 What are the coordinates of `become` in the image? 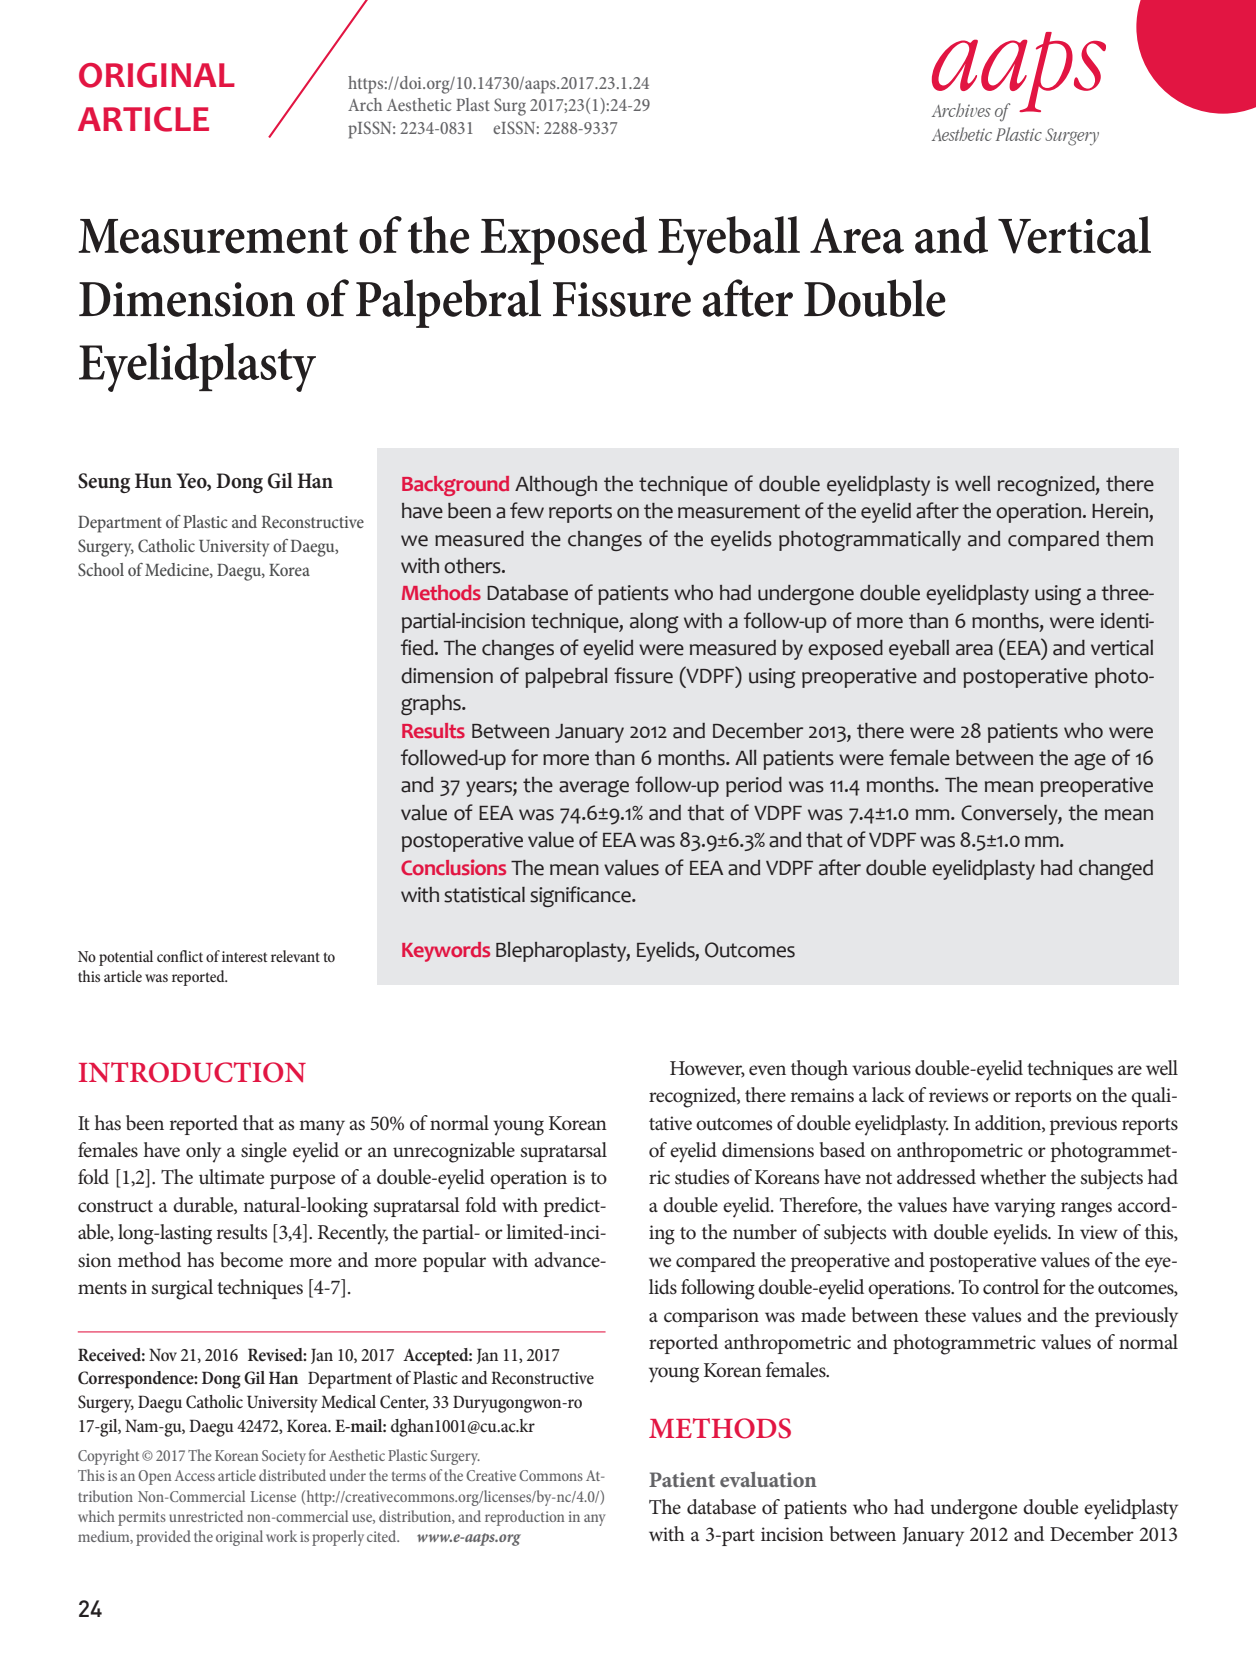 It's located at (251, 1260).
